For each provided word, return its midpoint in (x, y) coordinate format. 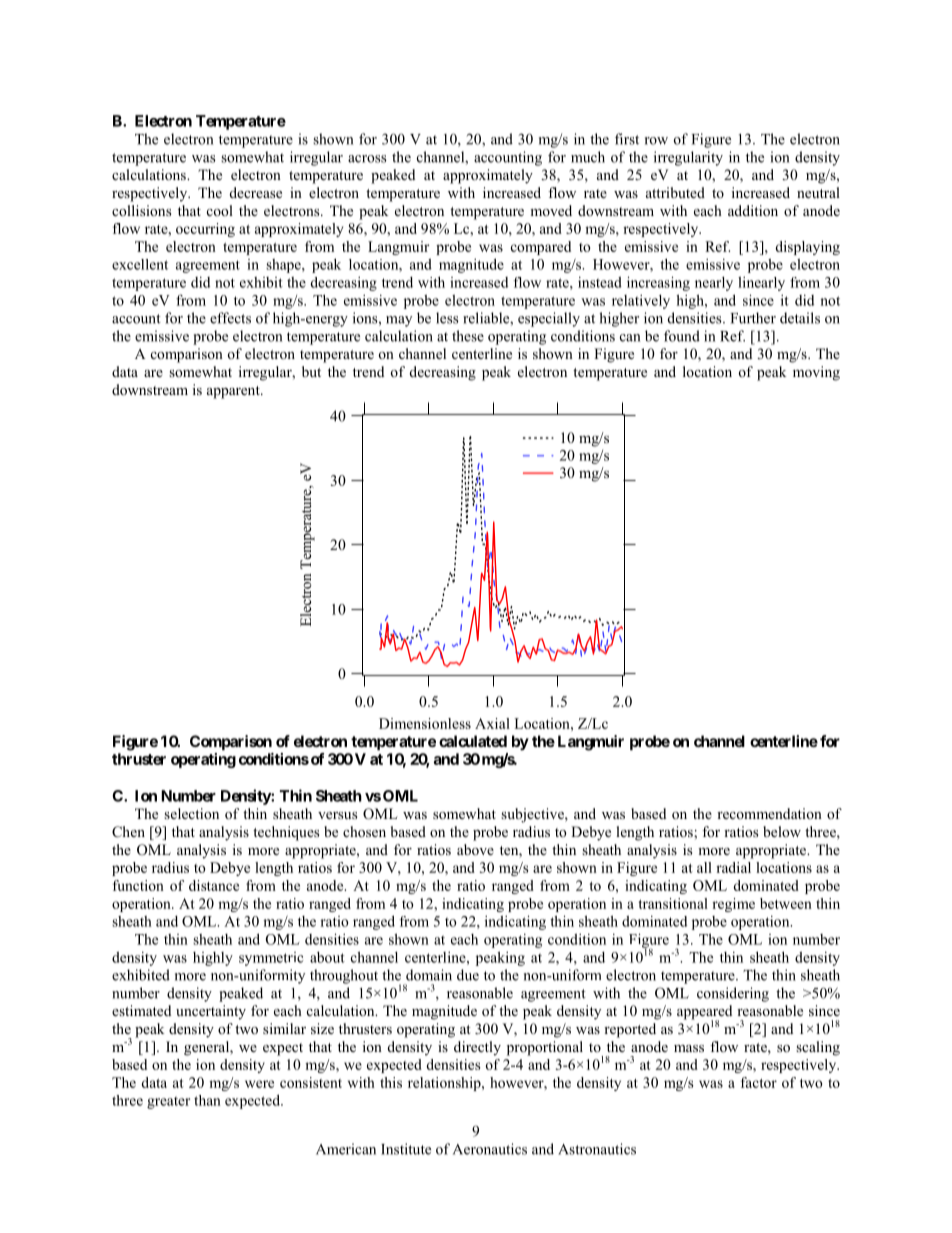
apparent (234, 392)
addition (753, 211)
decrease (256, 192)
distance (214, 885)
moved (551, 210)
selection (191, 813)
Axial (492, 723)
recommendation (769, 813)
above (475, 849)
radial (733, 867)
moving (816, 373)
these (468, 336)
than (207, 1100)
